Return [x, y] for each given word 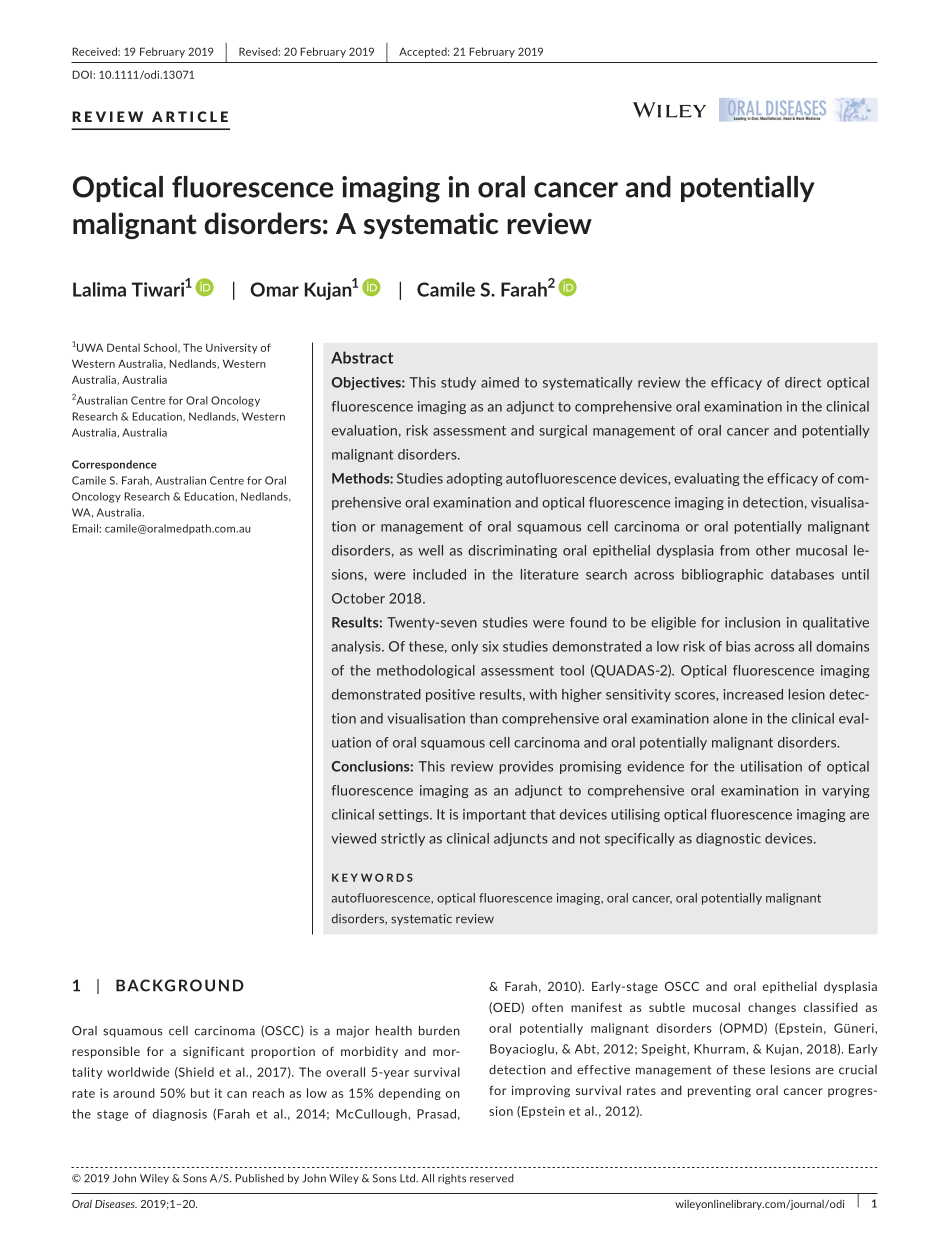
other [773, 550]
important [494, 815]
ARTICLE [190, 116]
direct [803, 382]
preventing [719, 1092]
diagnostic [728, 839]
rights [452, 1179]
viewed [353, 838]
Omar [274, 289]
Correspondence [114, 465]
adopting [474, 479]
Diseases [116, 1204]
